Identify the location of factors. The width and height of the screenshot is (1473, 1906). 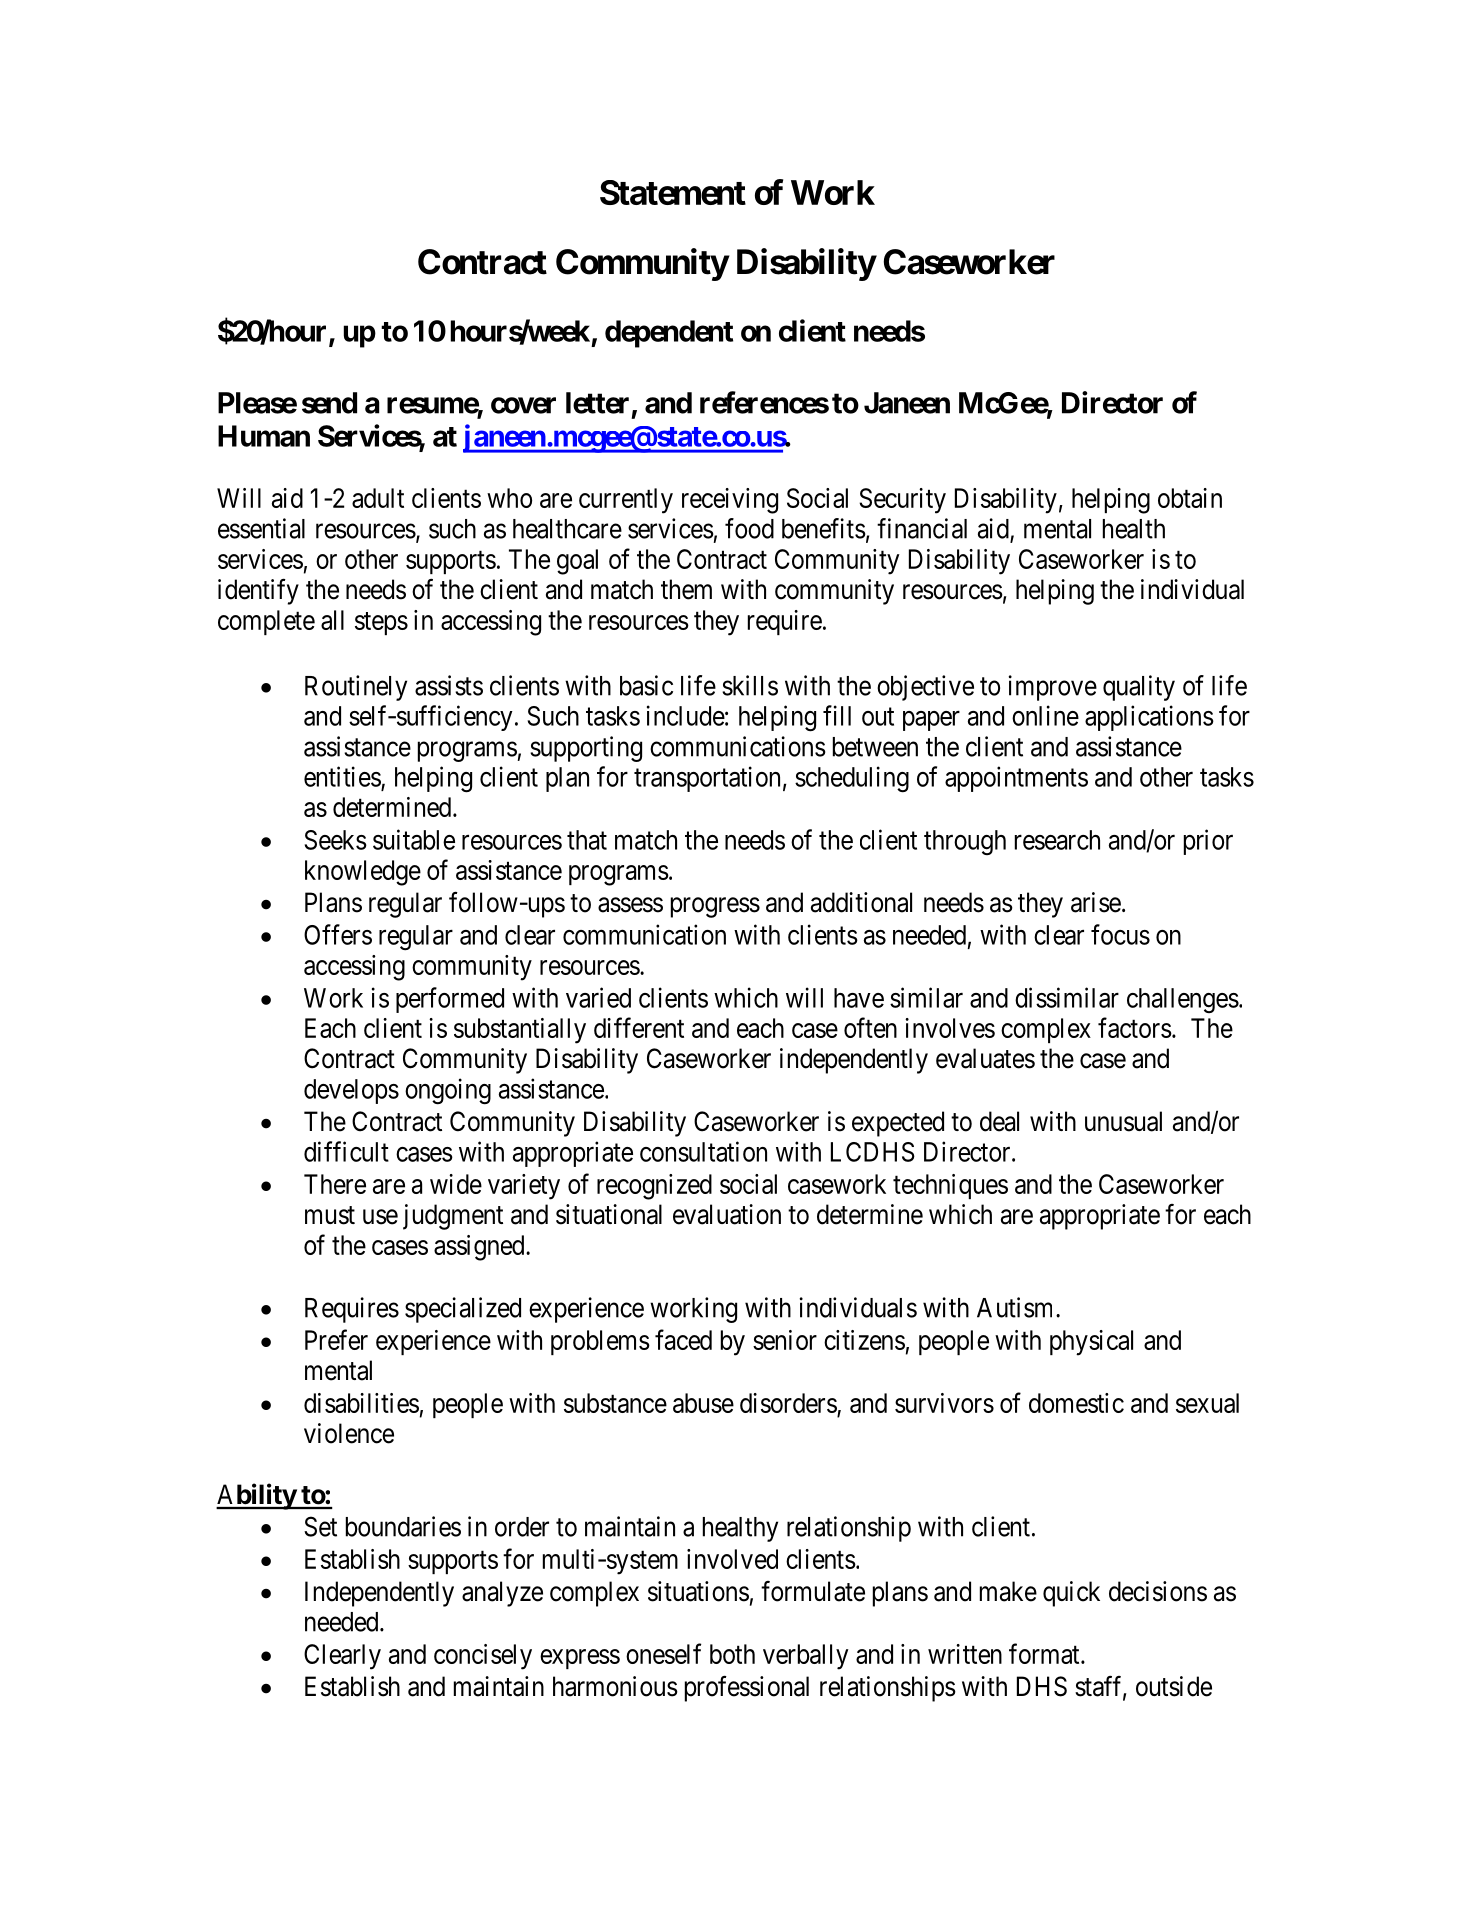
(1135, 1027).
